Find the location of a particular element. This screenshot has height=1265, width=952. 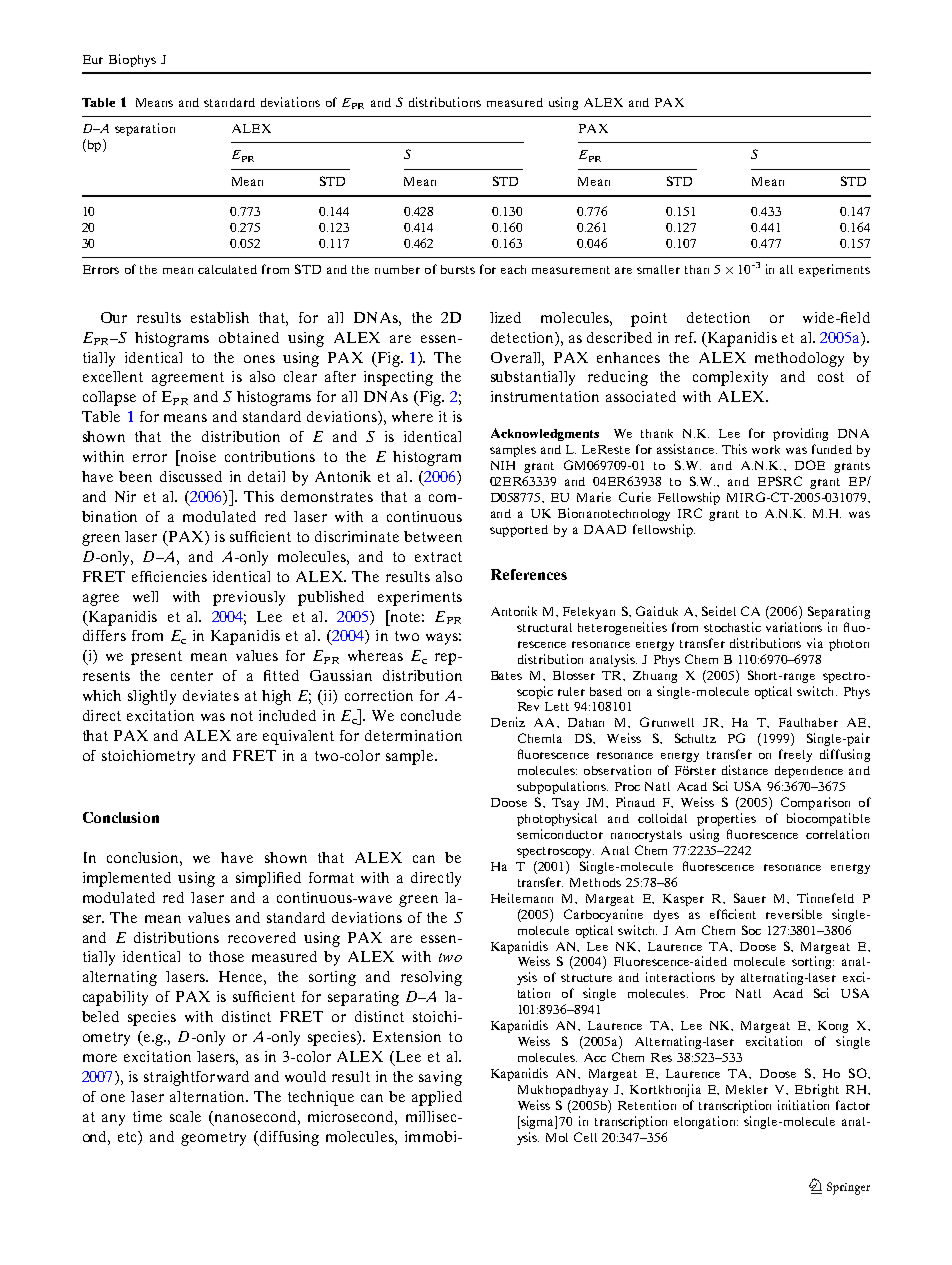

initiation is located at coordinates (803, 1105).
